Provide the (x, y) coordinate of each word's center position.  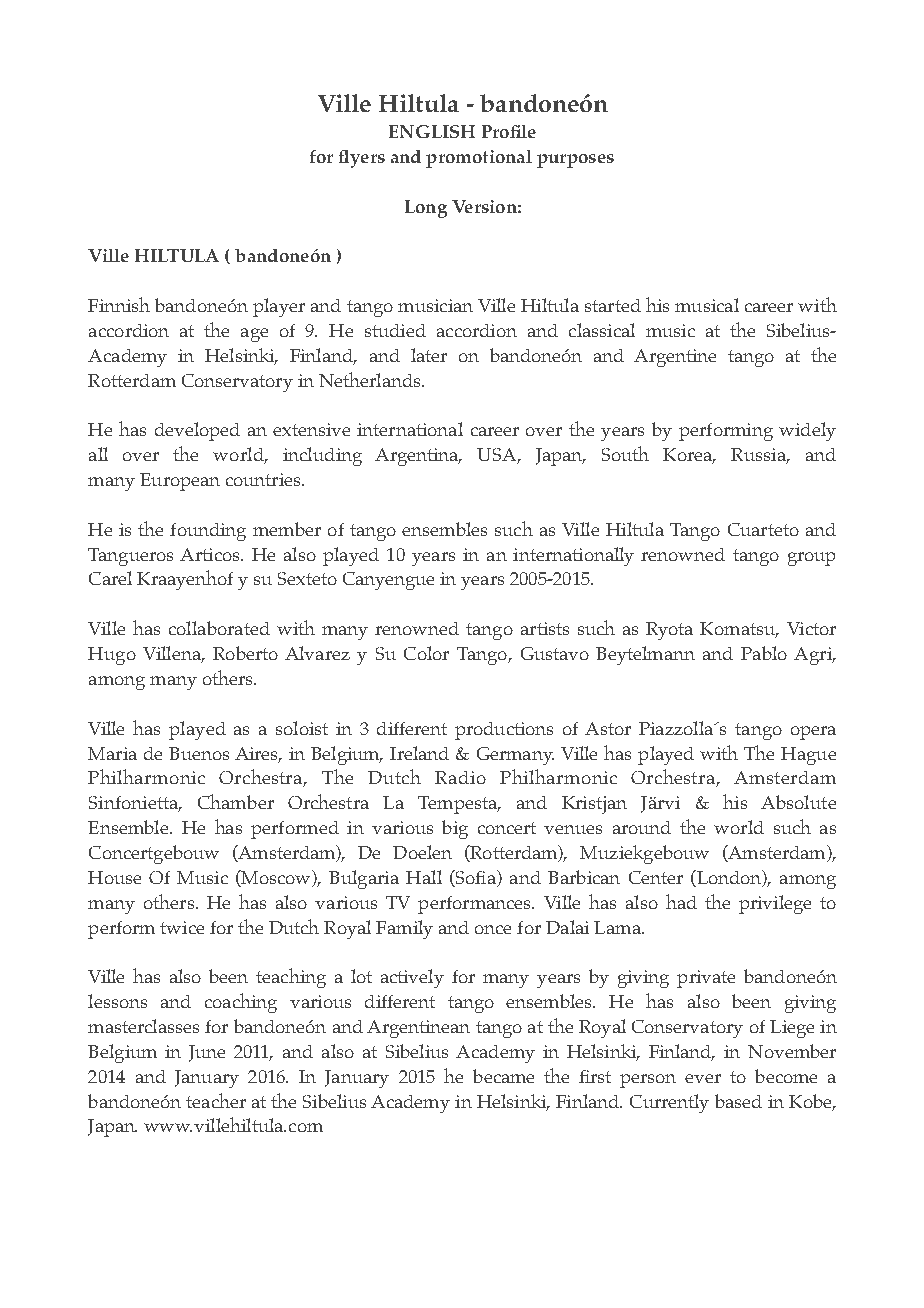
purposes (575, 161)
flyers (362, 159)
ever (703, 1078)
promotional (479, 159)
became (503, 1076)
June (207, 1053)
